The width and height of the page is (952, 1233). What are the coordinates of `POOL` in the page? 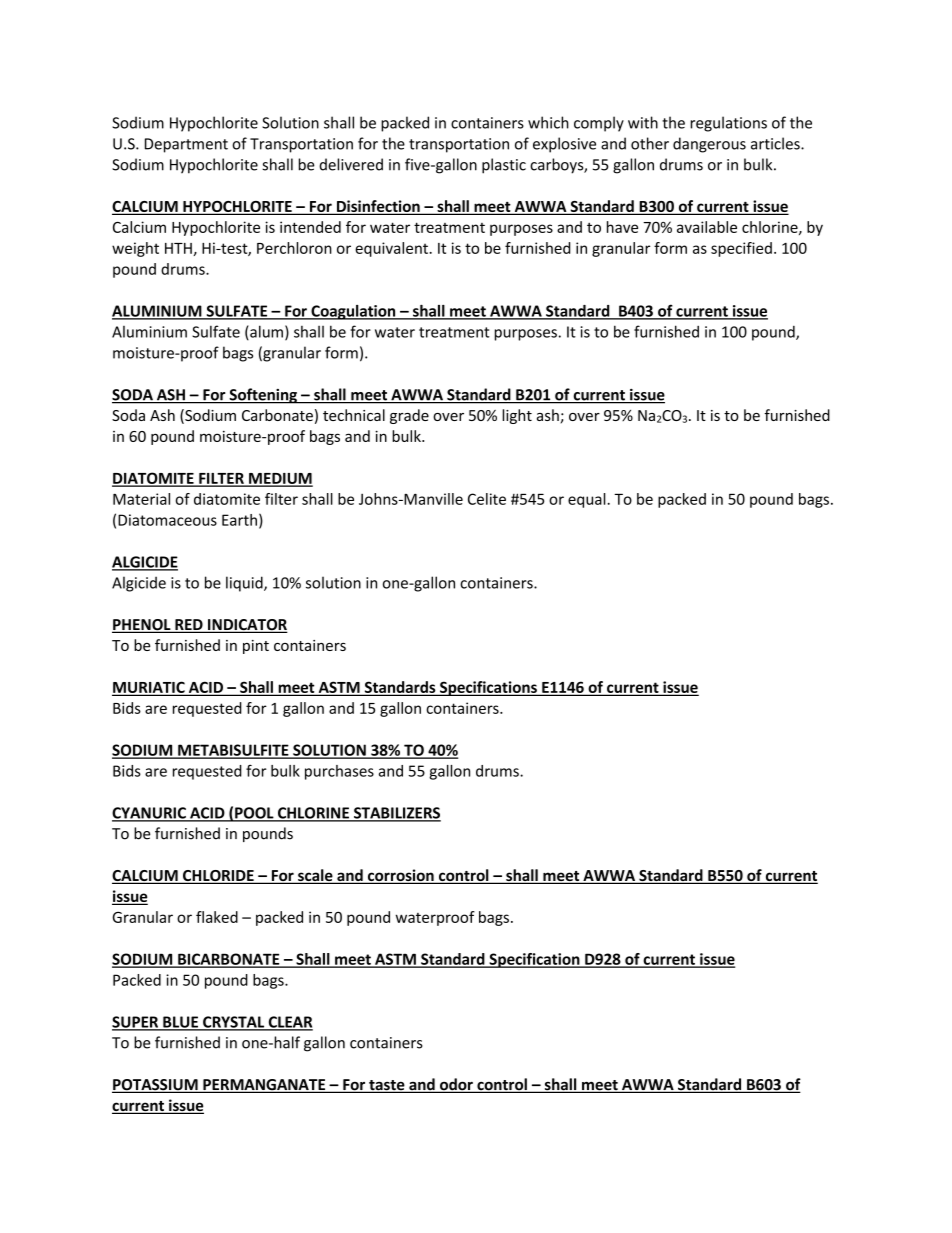 It's located at (254, 814).
